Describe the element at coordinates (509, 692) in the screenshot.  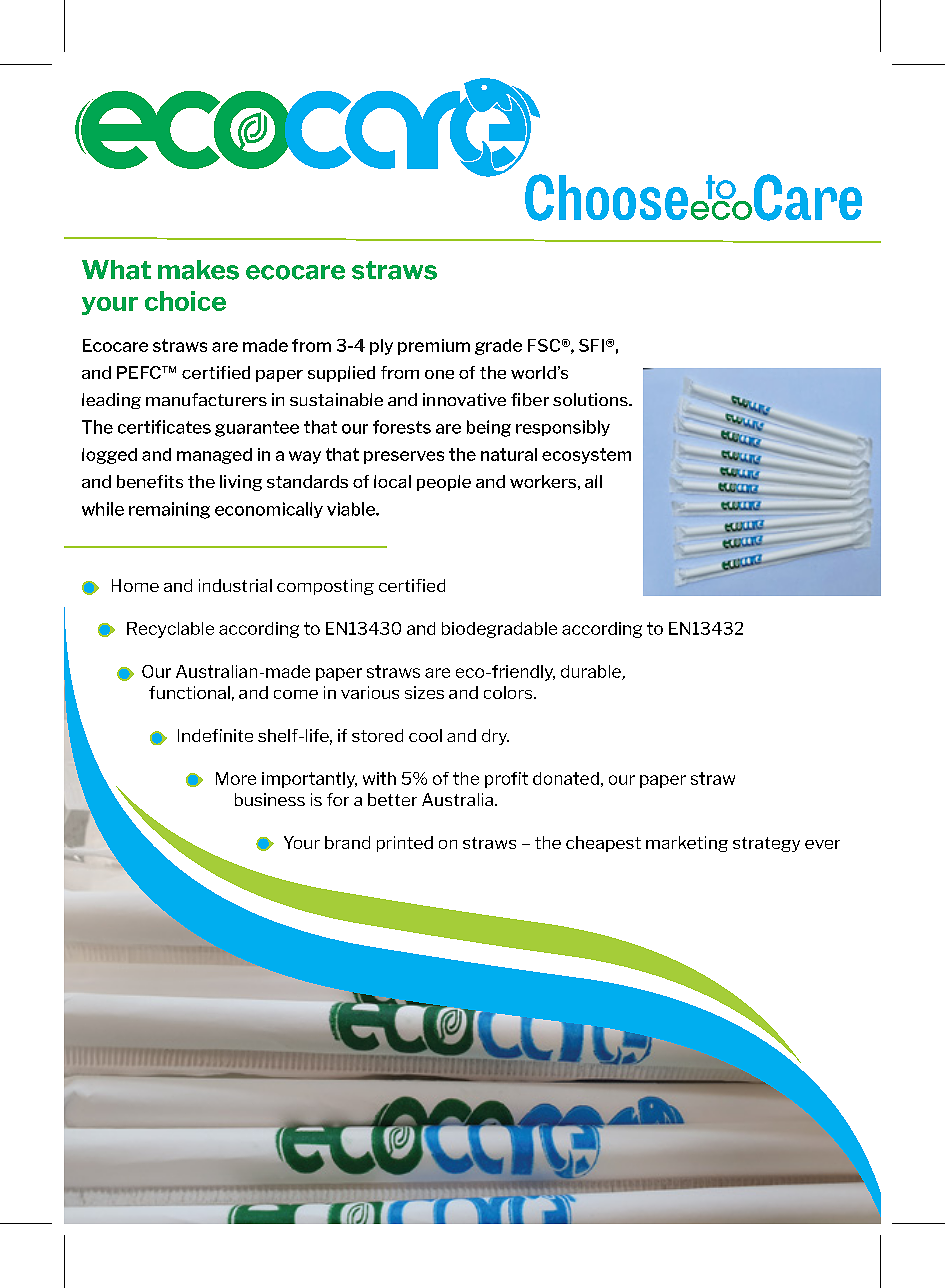
I see `colors` at that location.
